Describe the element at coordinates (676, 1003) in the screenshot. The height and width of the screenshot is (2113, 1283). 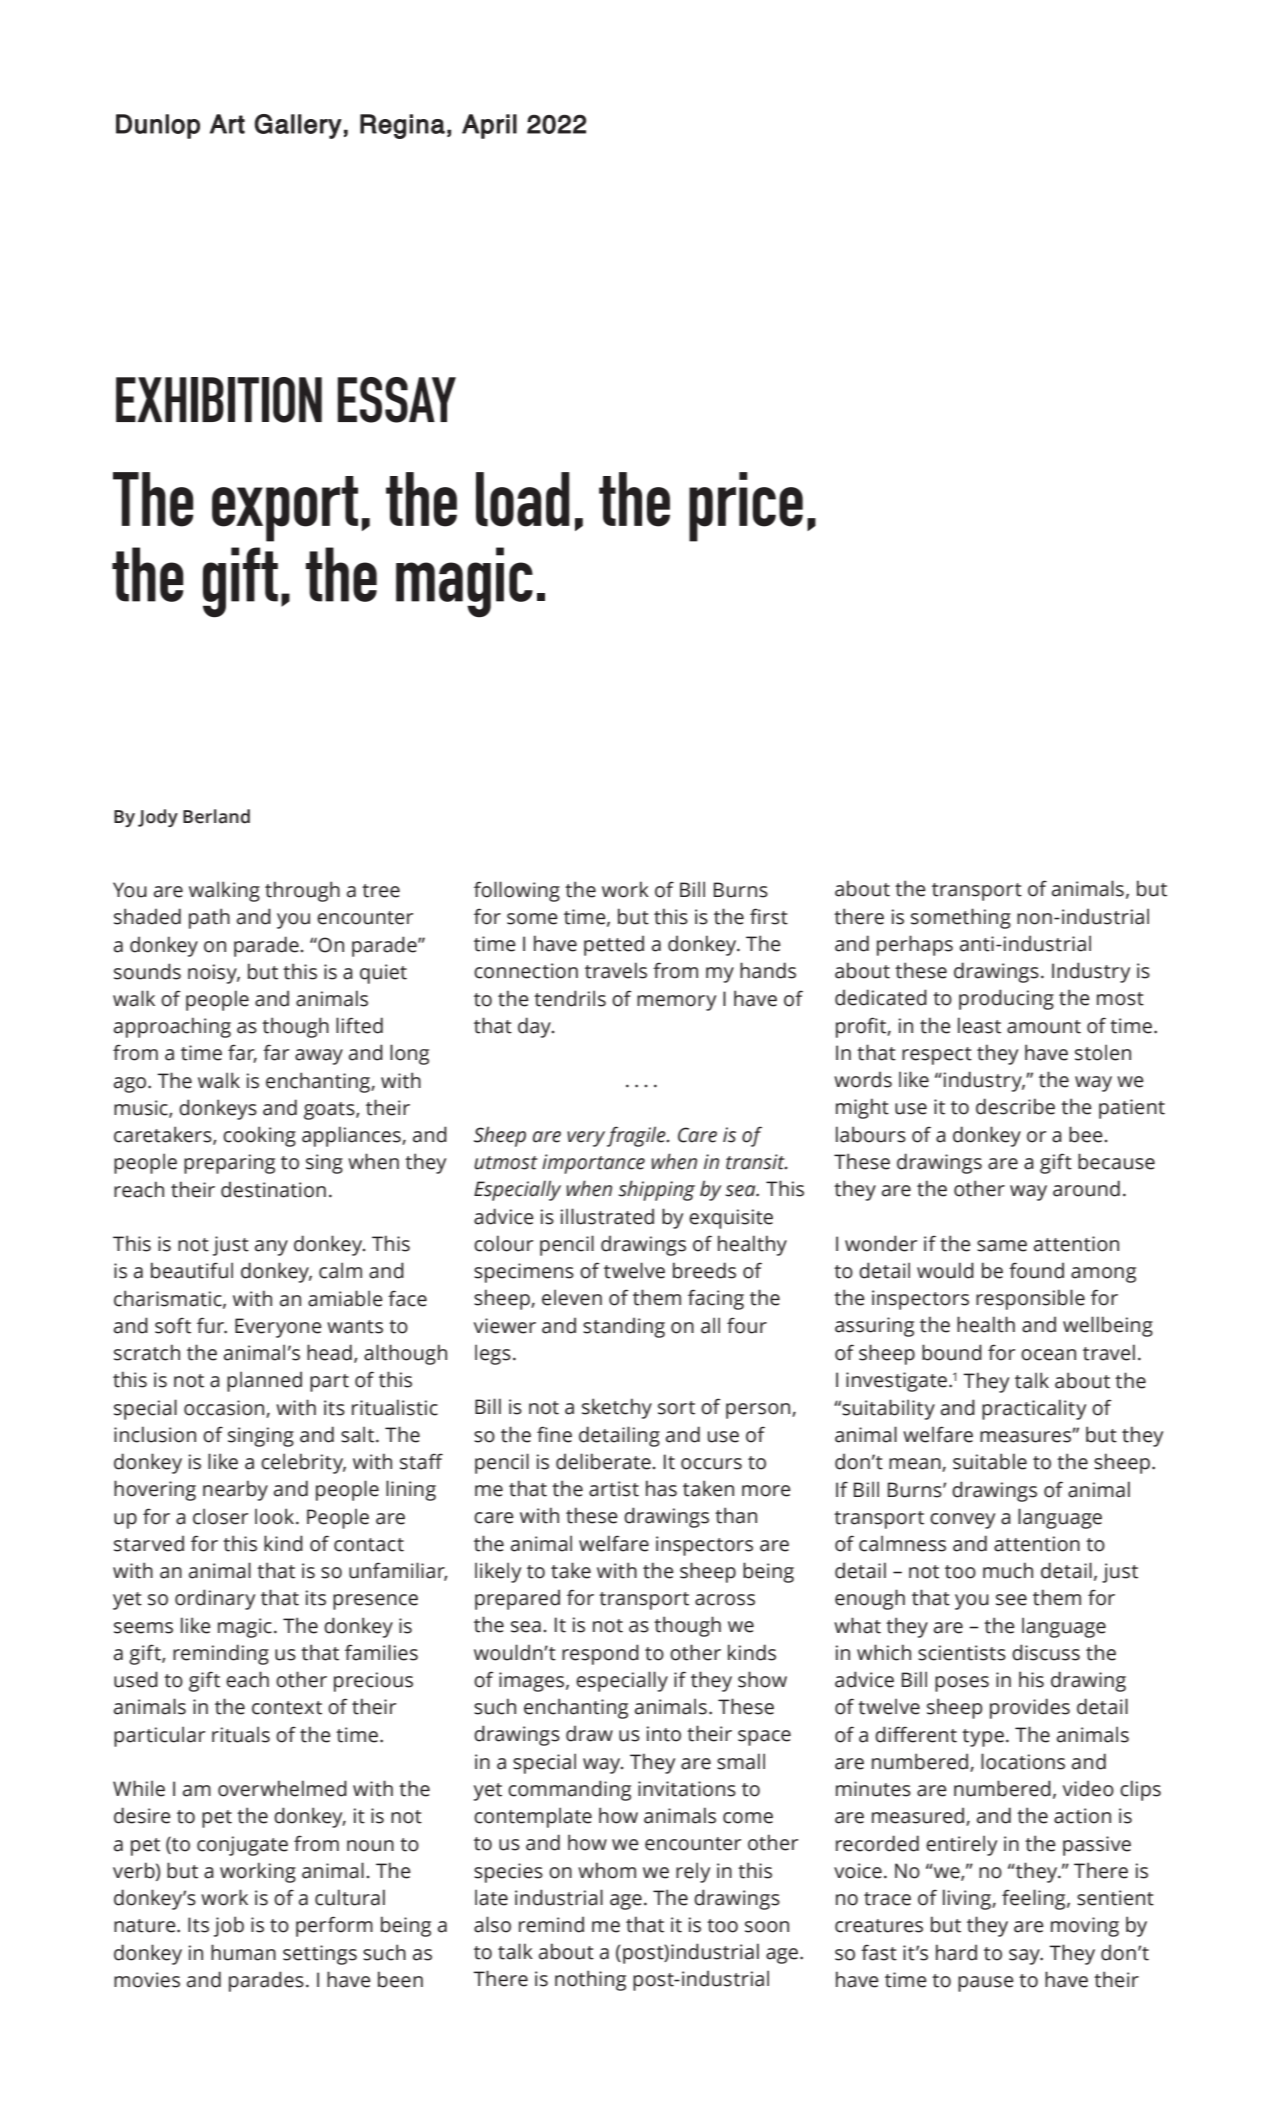
I see `memory` at that location.
